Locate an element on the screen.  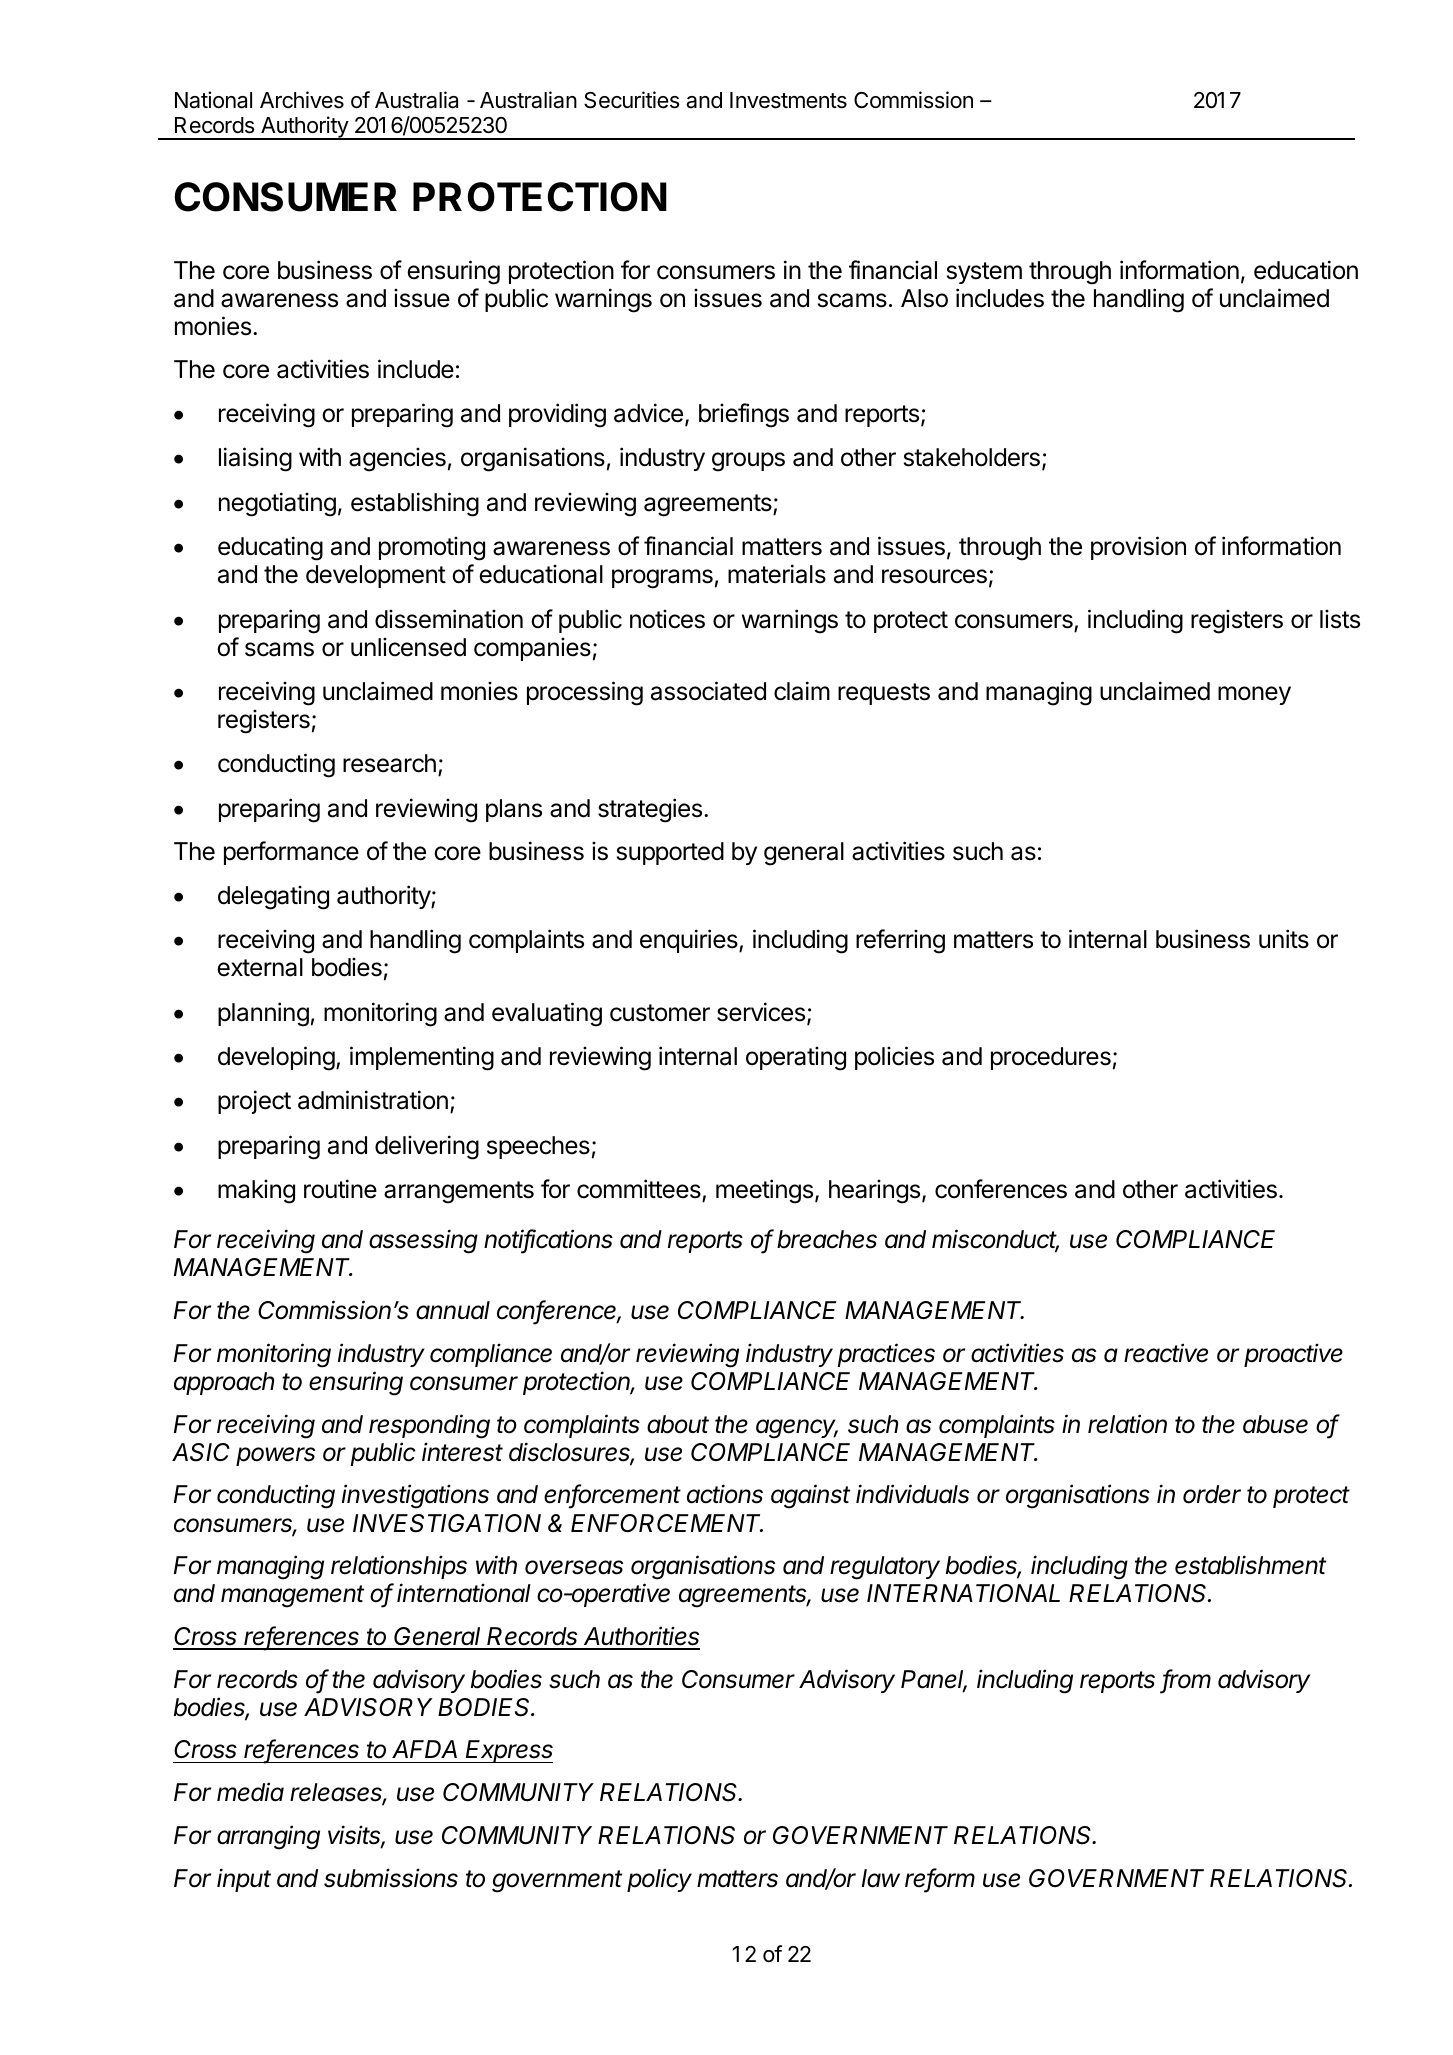
arranging is located at coordinates (268, 1837).
